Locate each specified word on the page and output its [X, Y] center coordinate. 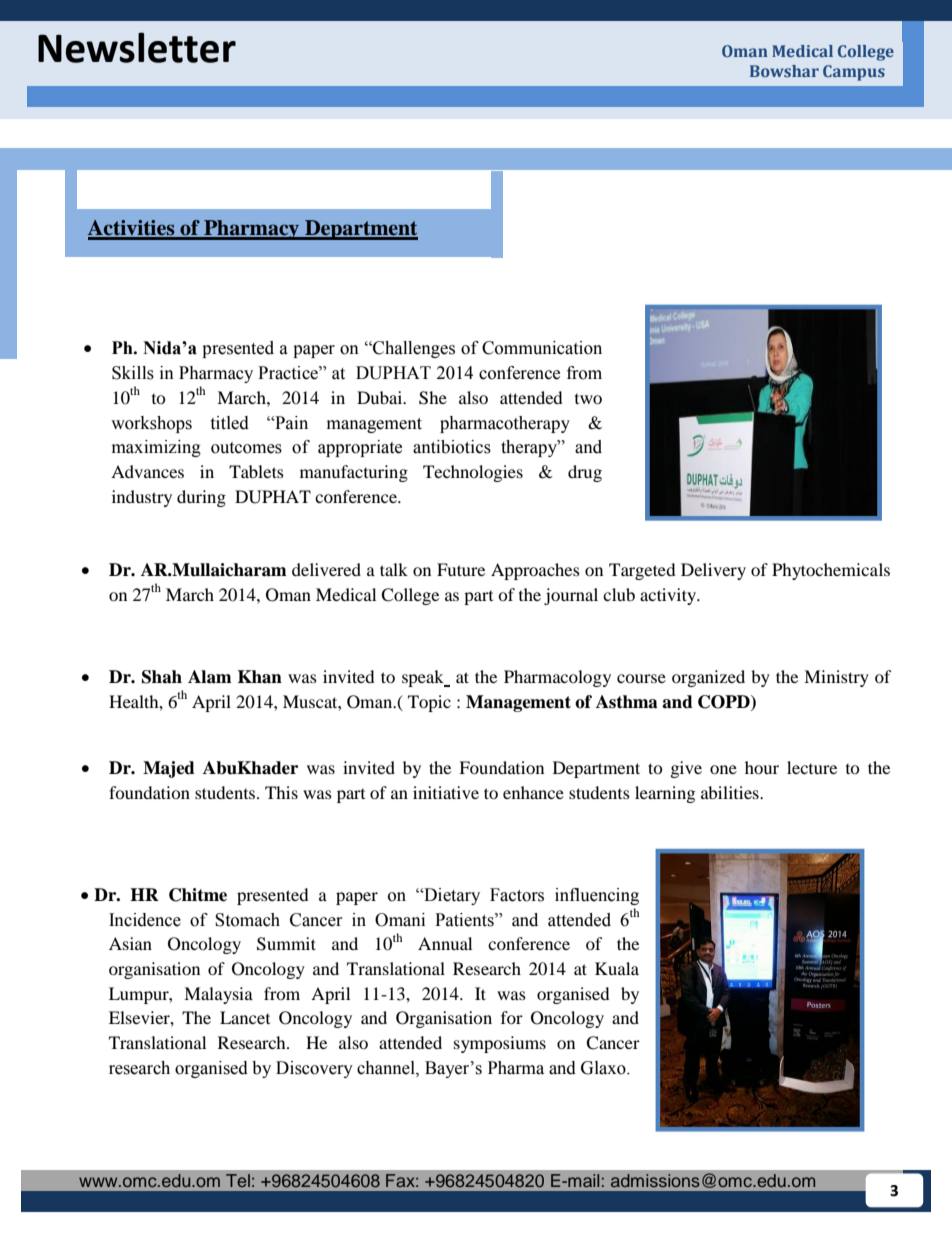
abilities [731, 792]
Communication [542, 348]
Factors [517, 895]
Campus [854, 73]
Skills [133, 373]
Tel [238, 1180]
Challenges [413, 349]
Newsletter [137, 47]
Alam [210, 677]
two [588, 399]
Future [461, 569]
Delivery [713, 571]
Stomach [247, 920]
